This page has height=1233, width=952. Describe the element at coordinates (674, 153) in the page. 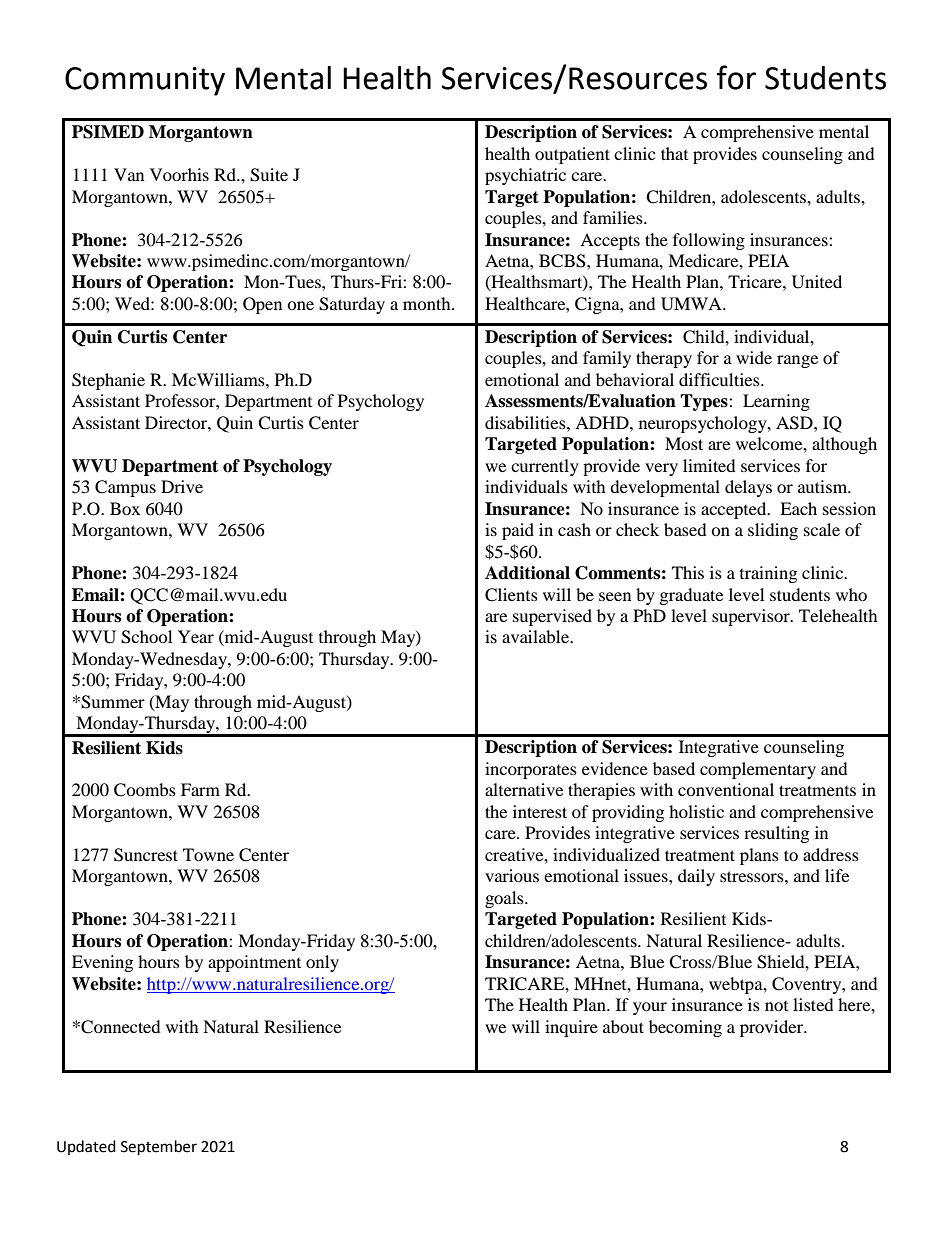

I see `that` at that location.
